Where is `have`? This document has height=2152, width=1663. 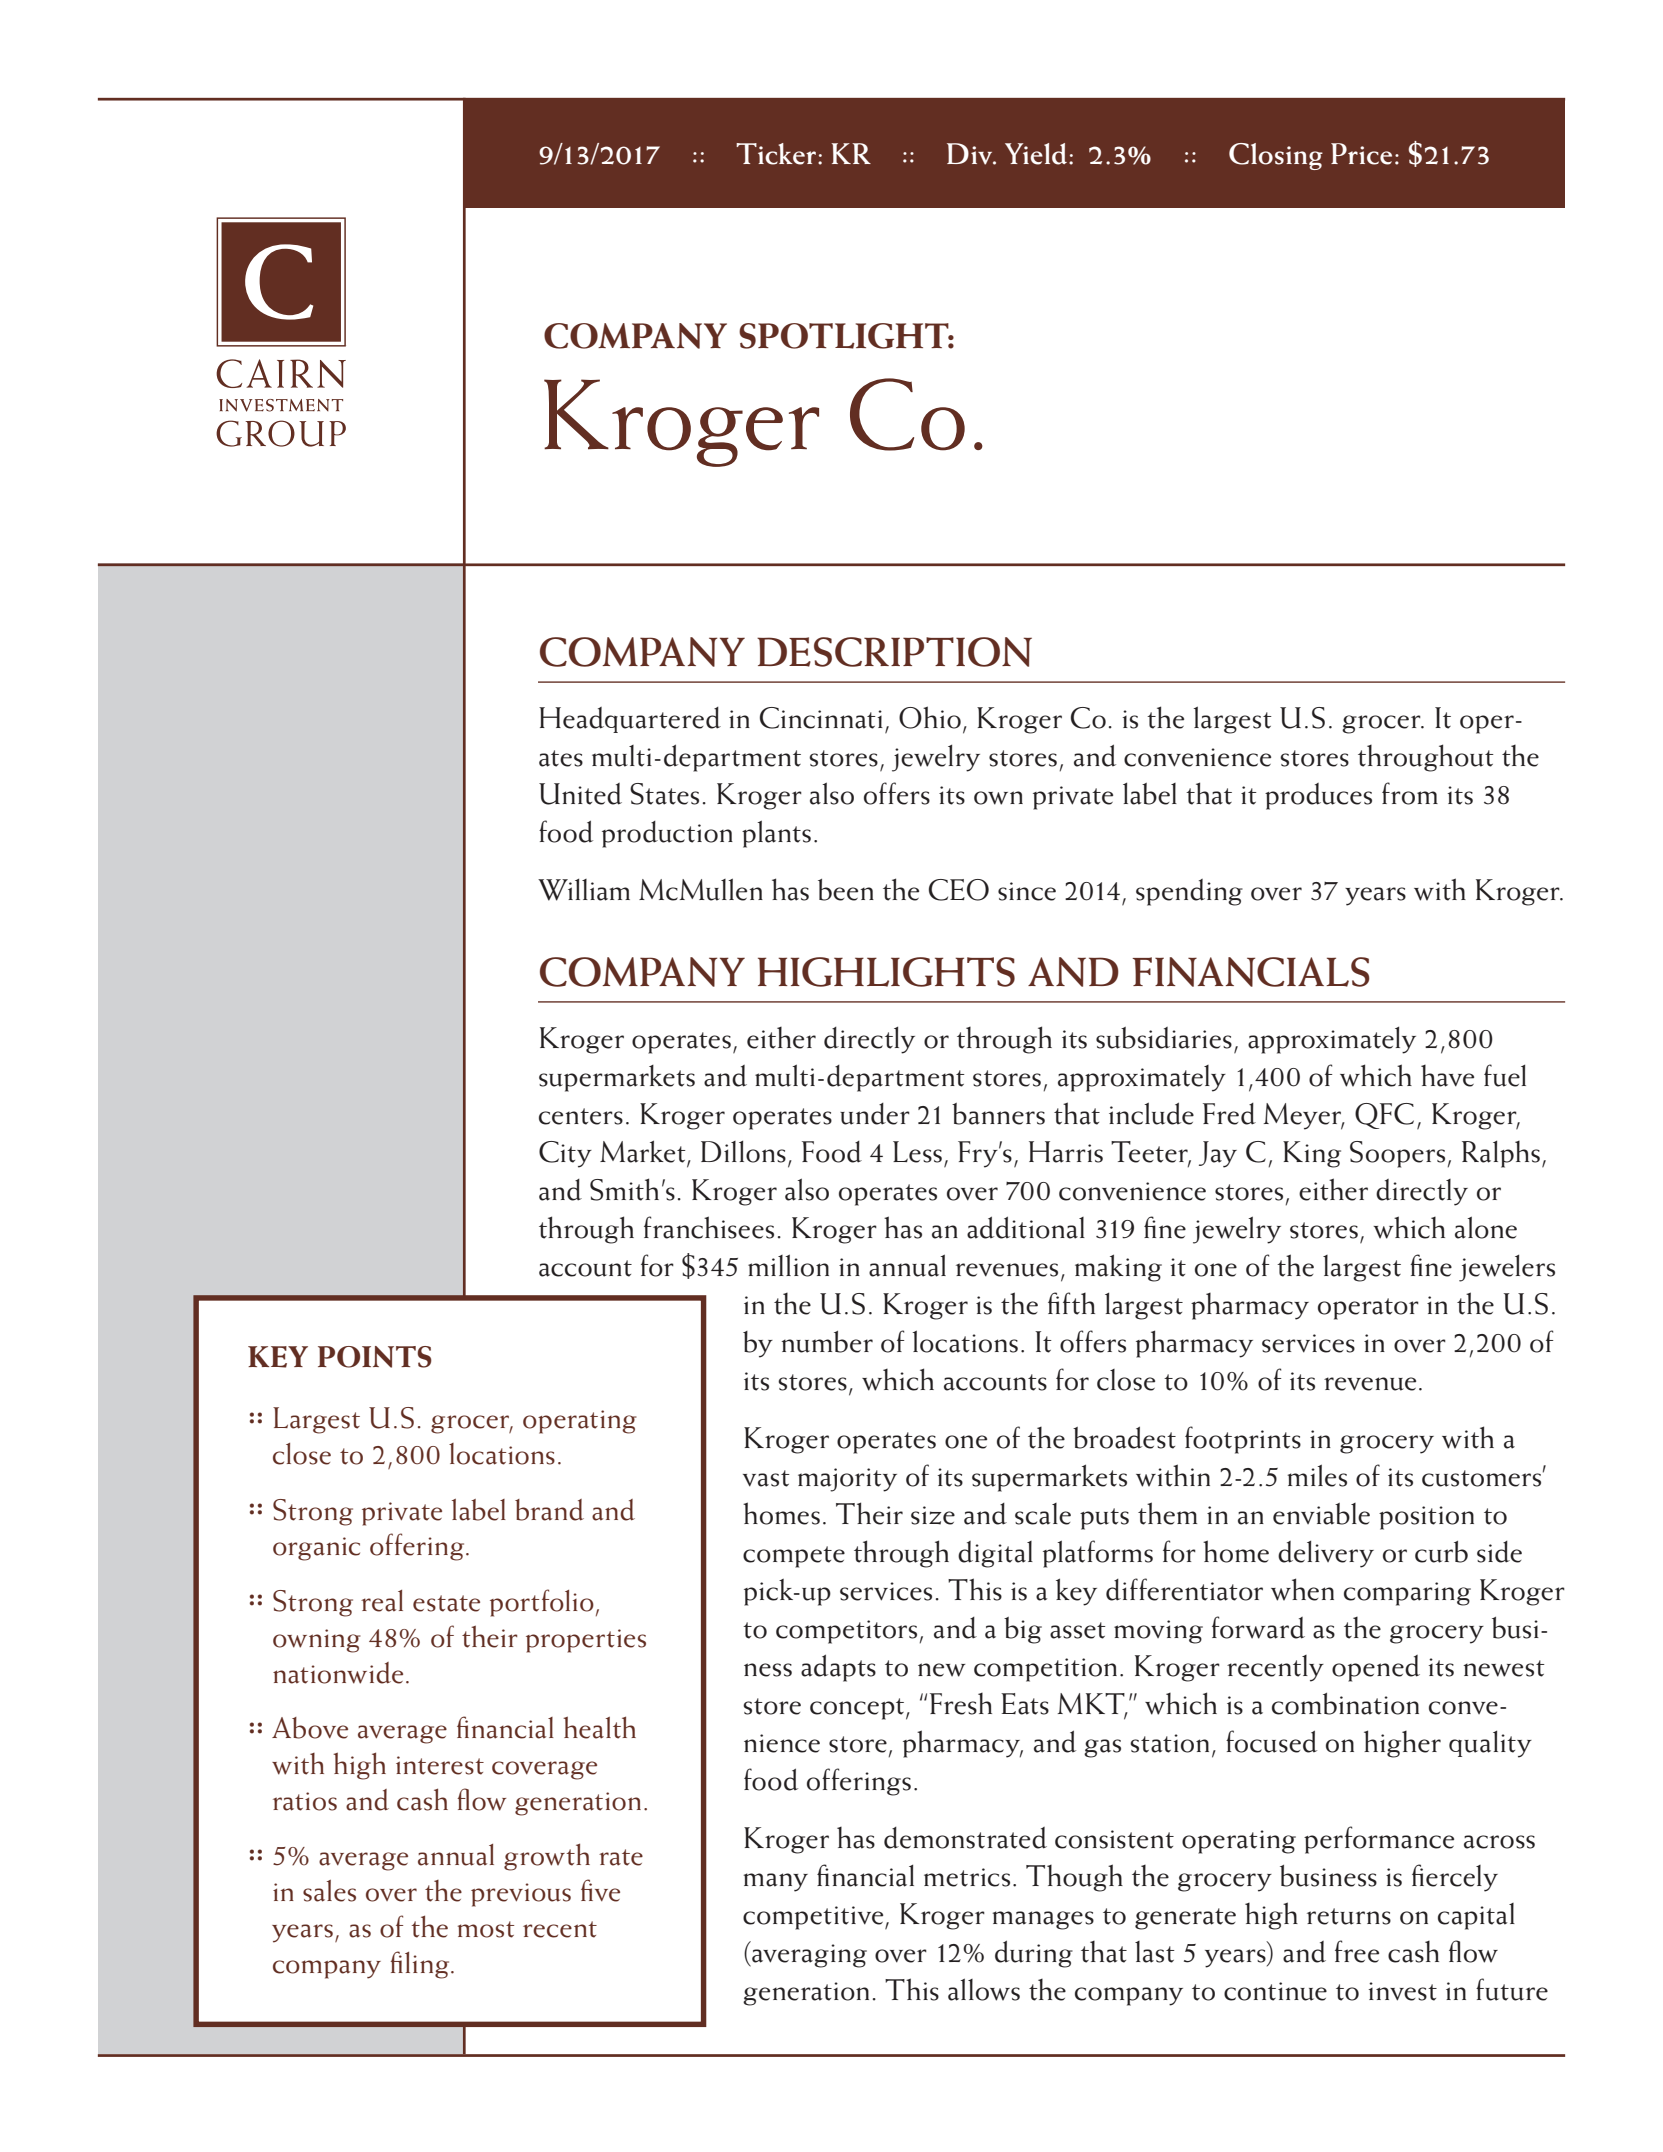
have is located at coordinates (1447, 1076).
